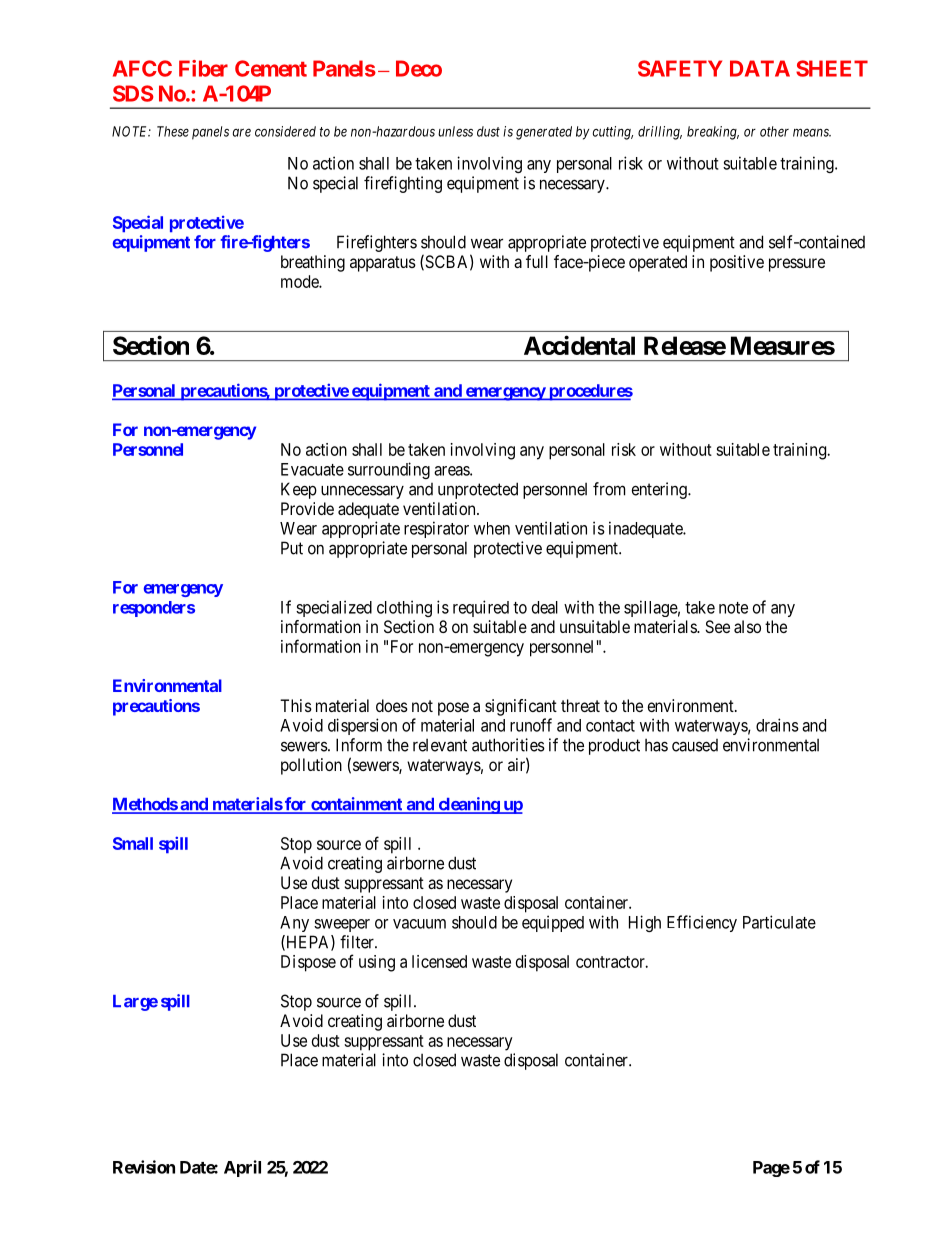  Describe the element at coordinates (747, 626) in the screenshot. I see `also` at that location.
